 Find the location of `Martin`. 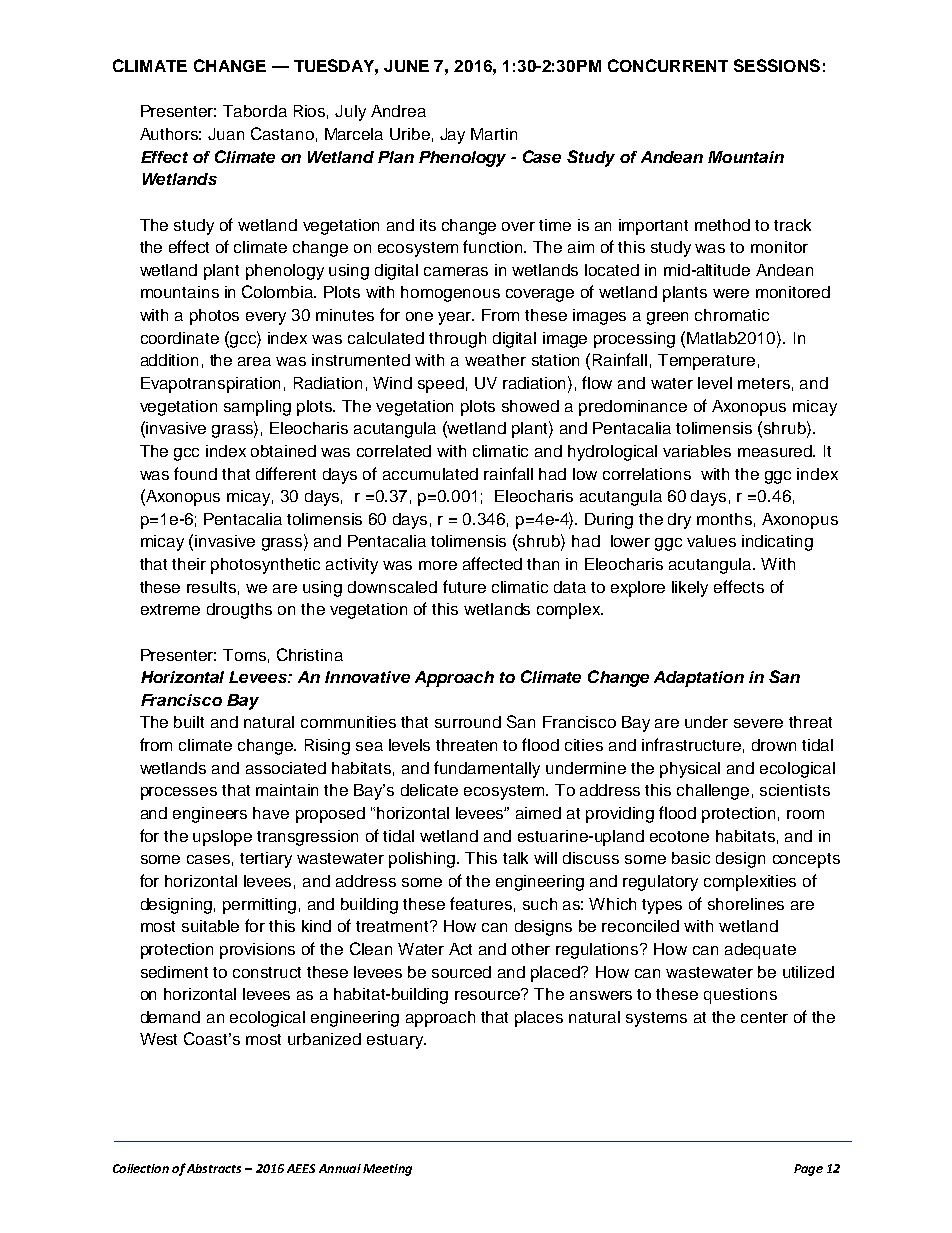

Martin is located at coordinates (494, 134).
